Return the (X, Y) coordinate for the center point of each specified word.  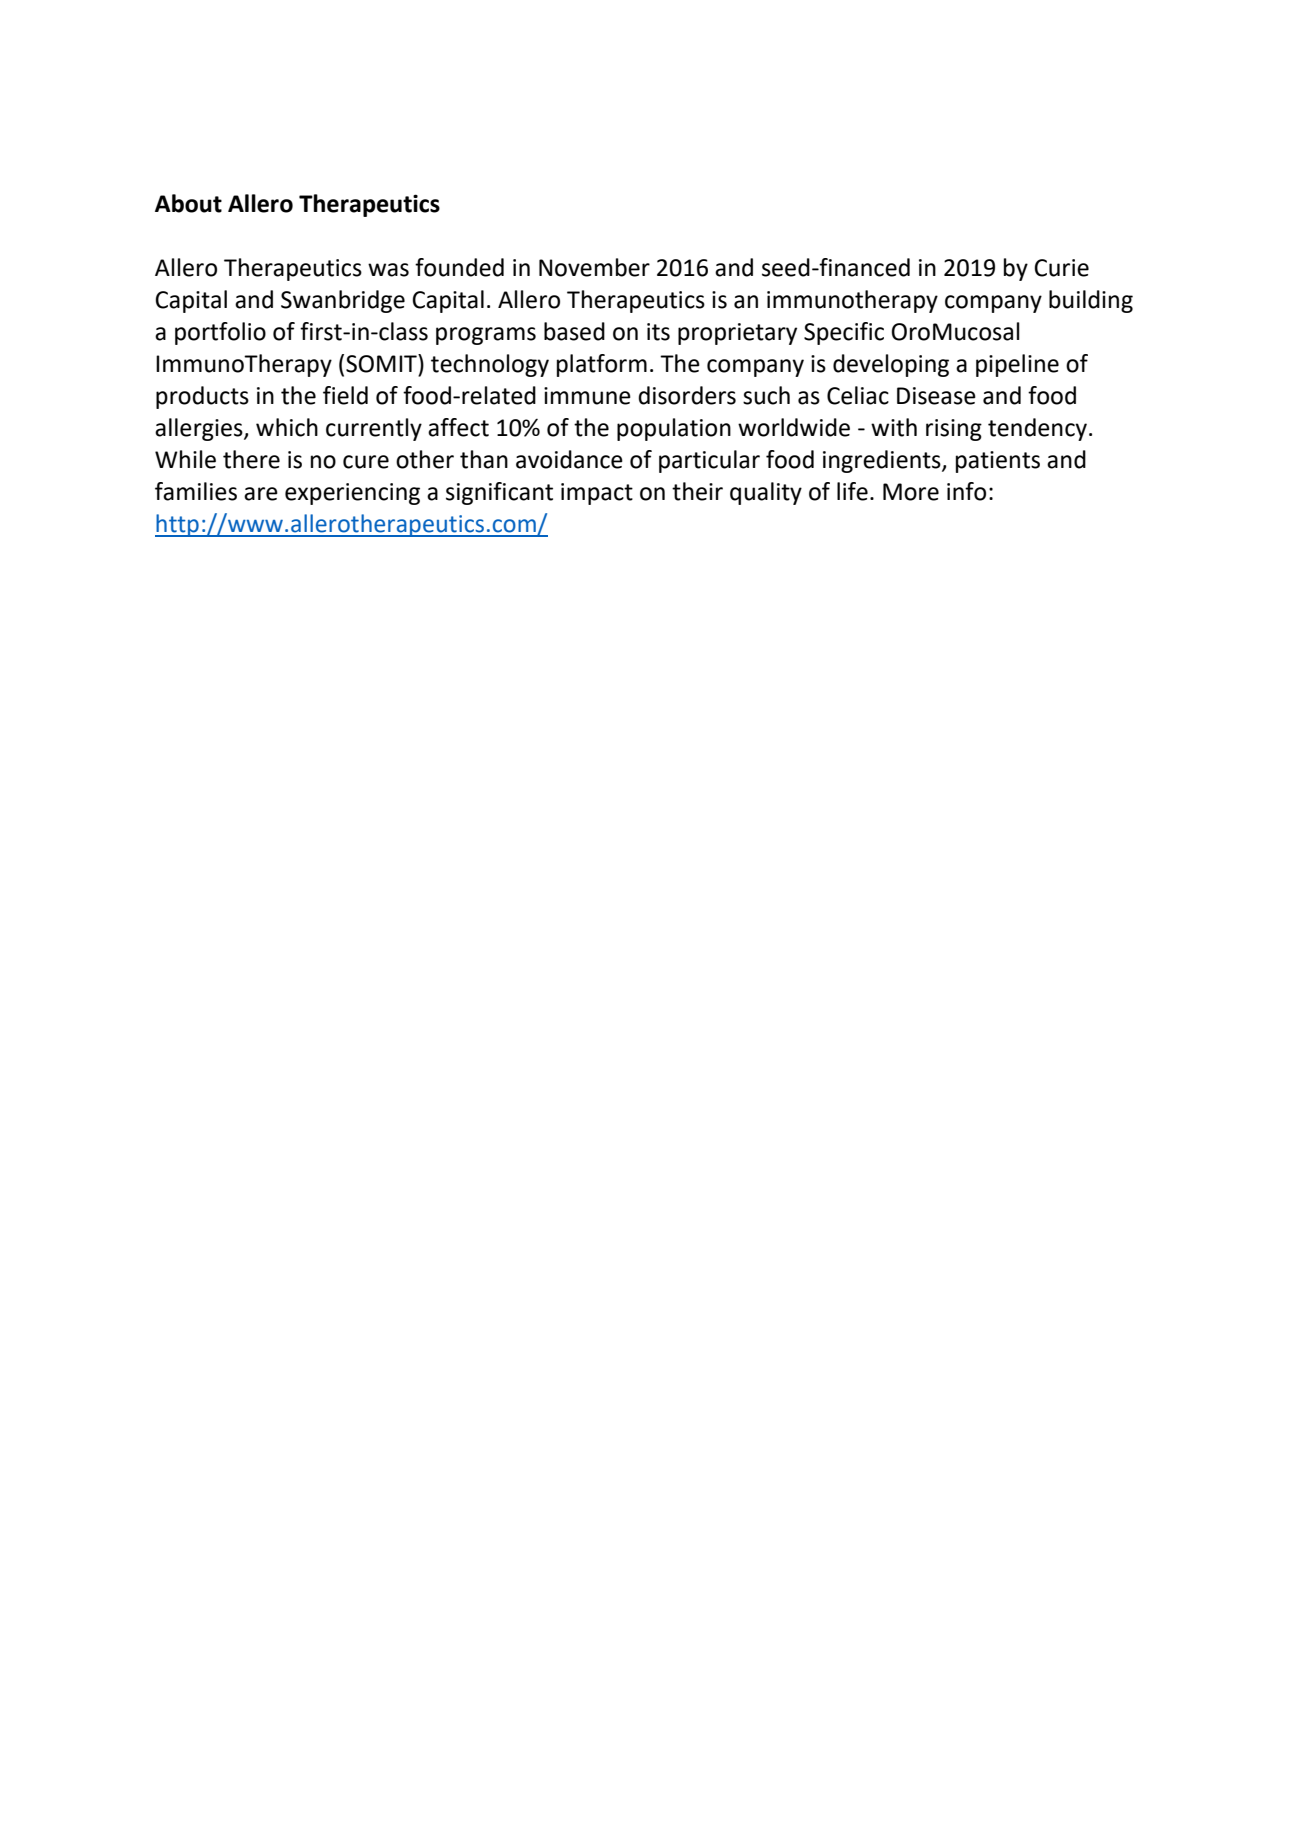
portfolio (220, 333)
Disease (936, 396)
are (261, 494)
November (594, 267)
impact (597, 494)
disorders (687, 395)
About (188, 203)
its (658, 332)
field (345, 395)
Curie (1061, 268)
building (1091, 301)
